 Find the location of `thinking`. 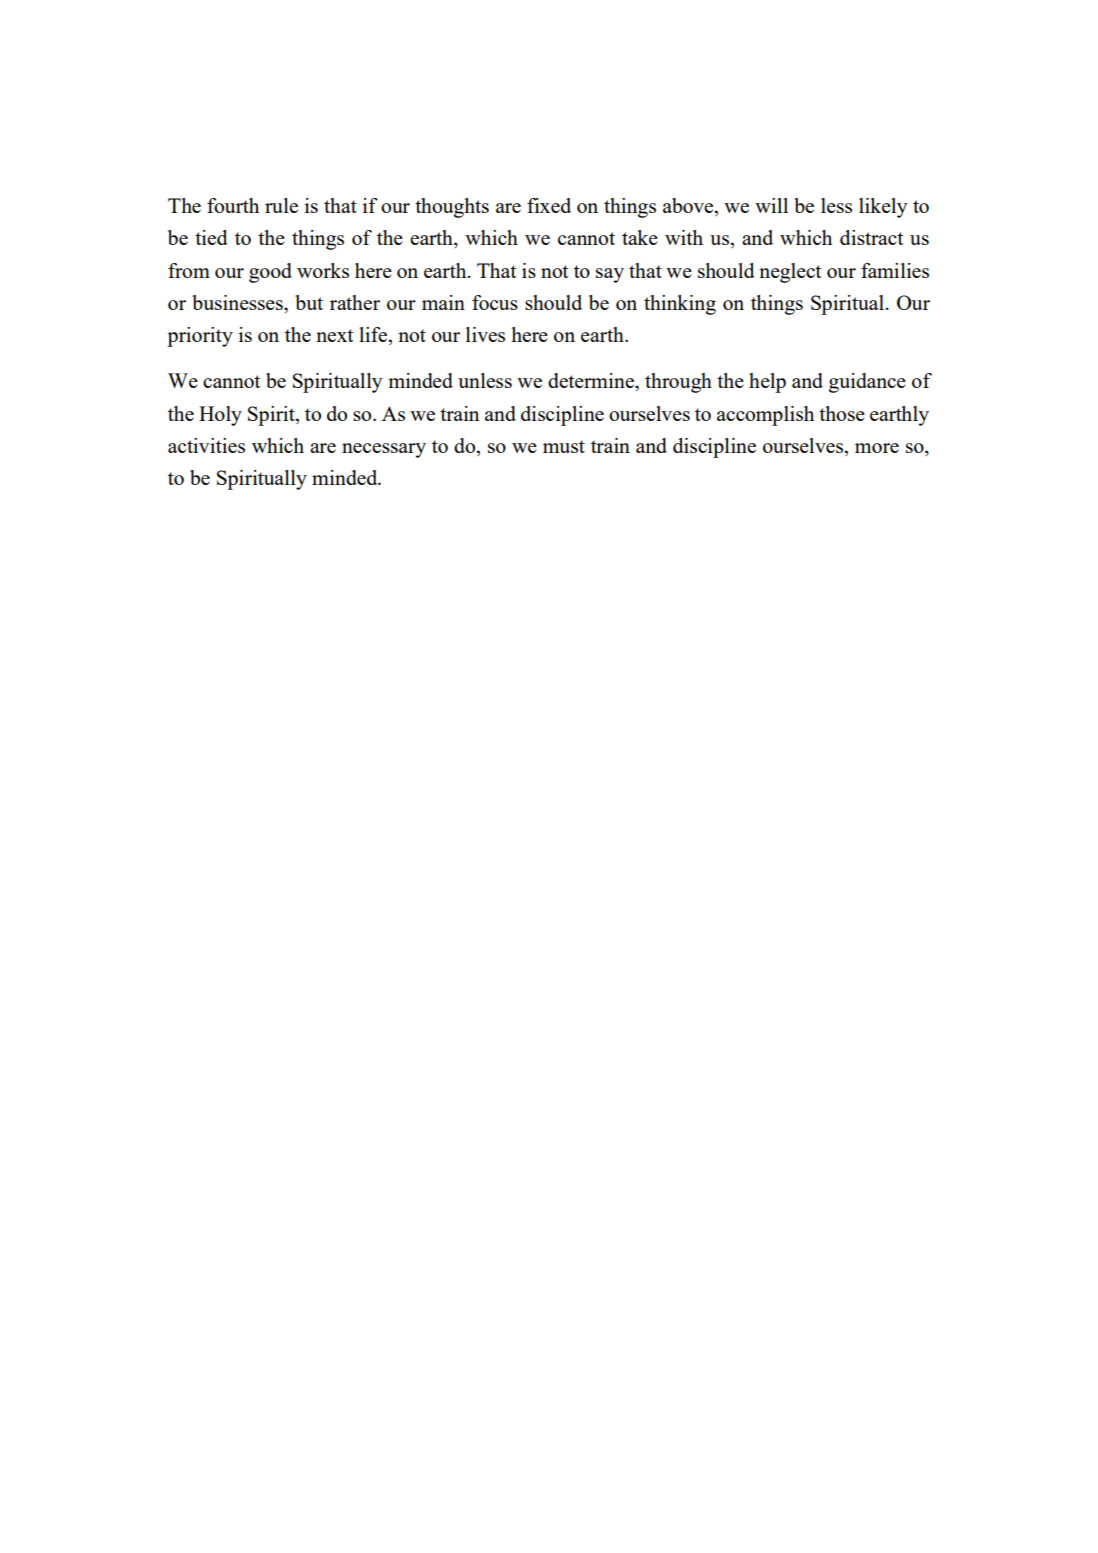

thinking is located at coordinates (680, 305).
